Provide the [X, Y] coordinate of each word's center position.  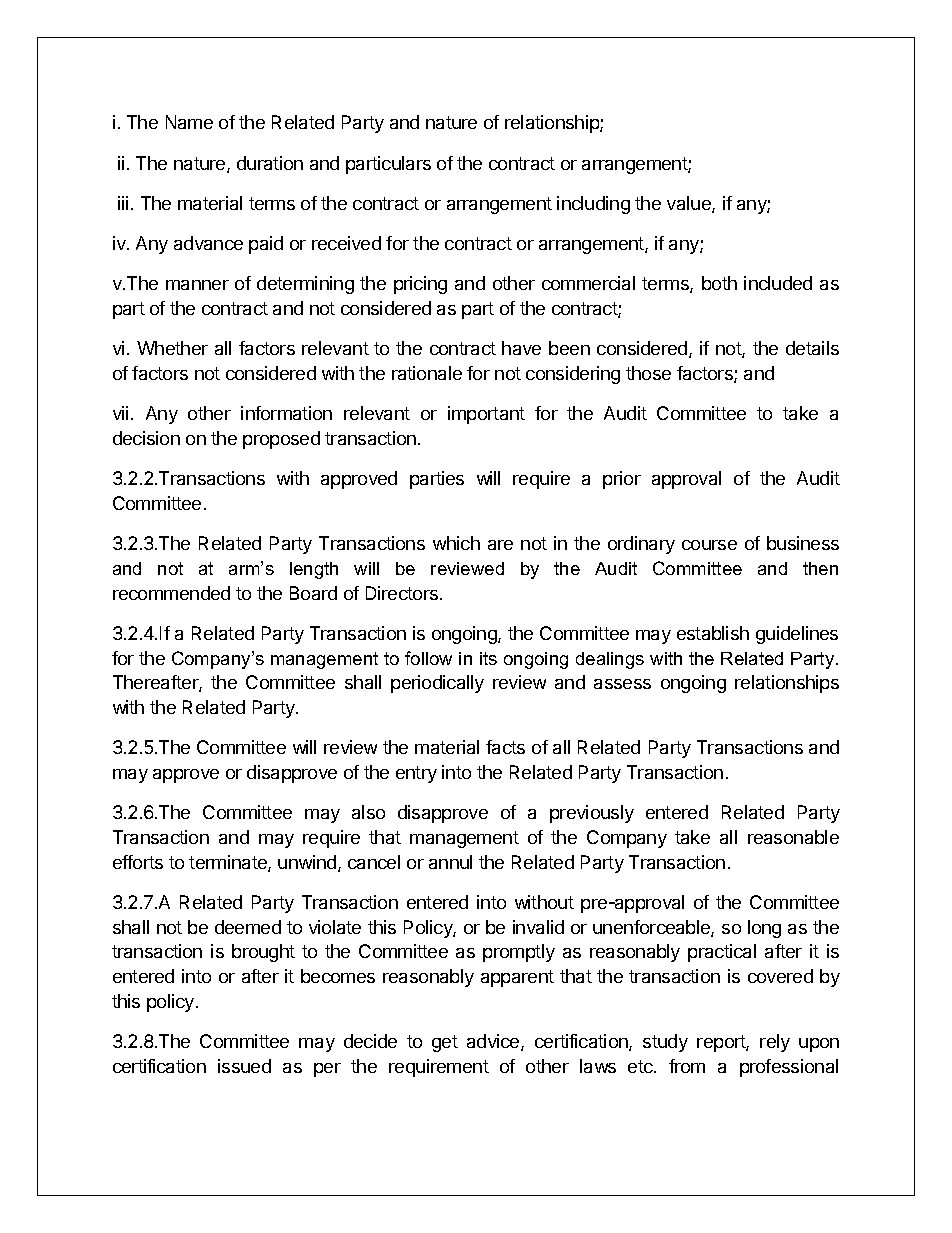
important [486, 415]
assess [622, 684]
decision [146, 438]
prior [622, 480]
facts [505, 747]
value [690, 204]
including [593, 205]
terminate [229, 863]
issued [244, 1066]
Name [189, 122]
